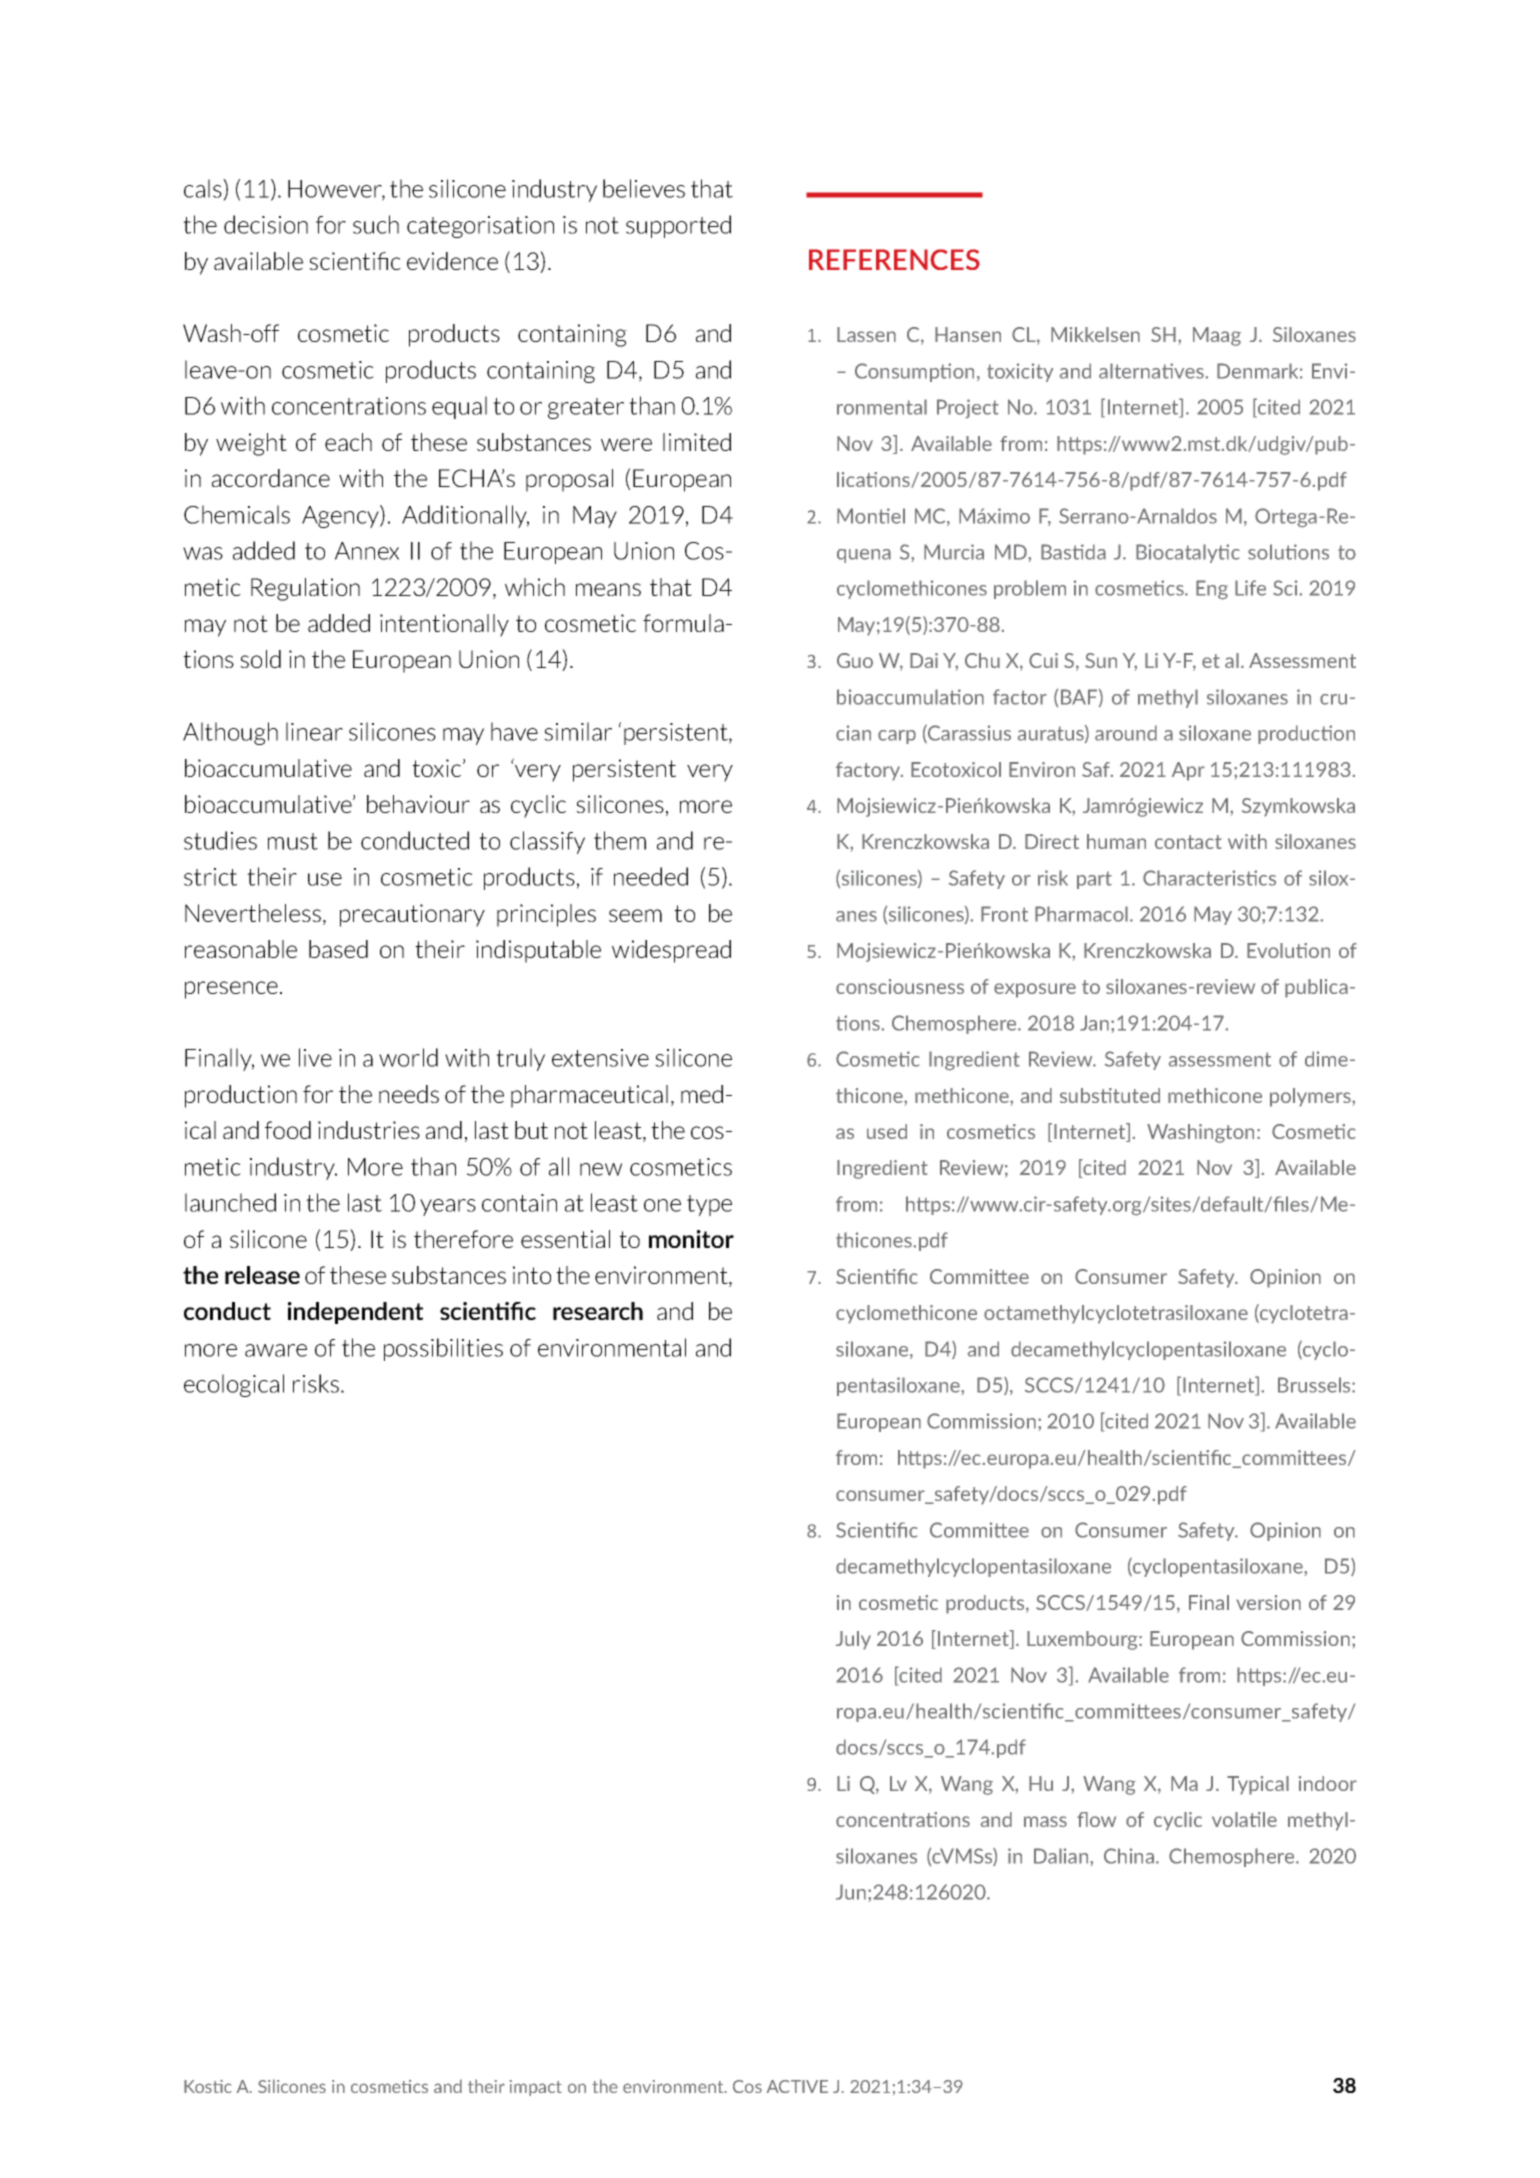 The image size is (1540, 2178). Describe the element at coordinates (598, 1311) in the screenshot. I see `research` at that location.
